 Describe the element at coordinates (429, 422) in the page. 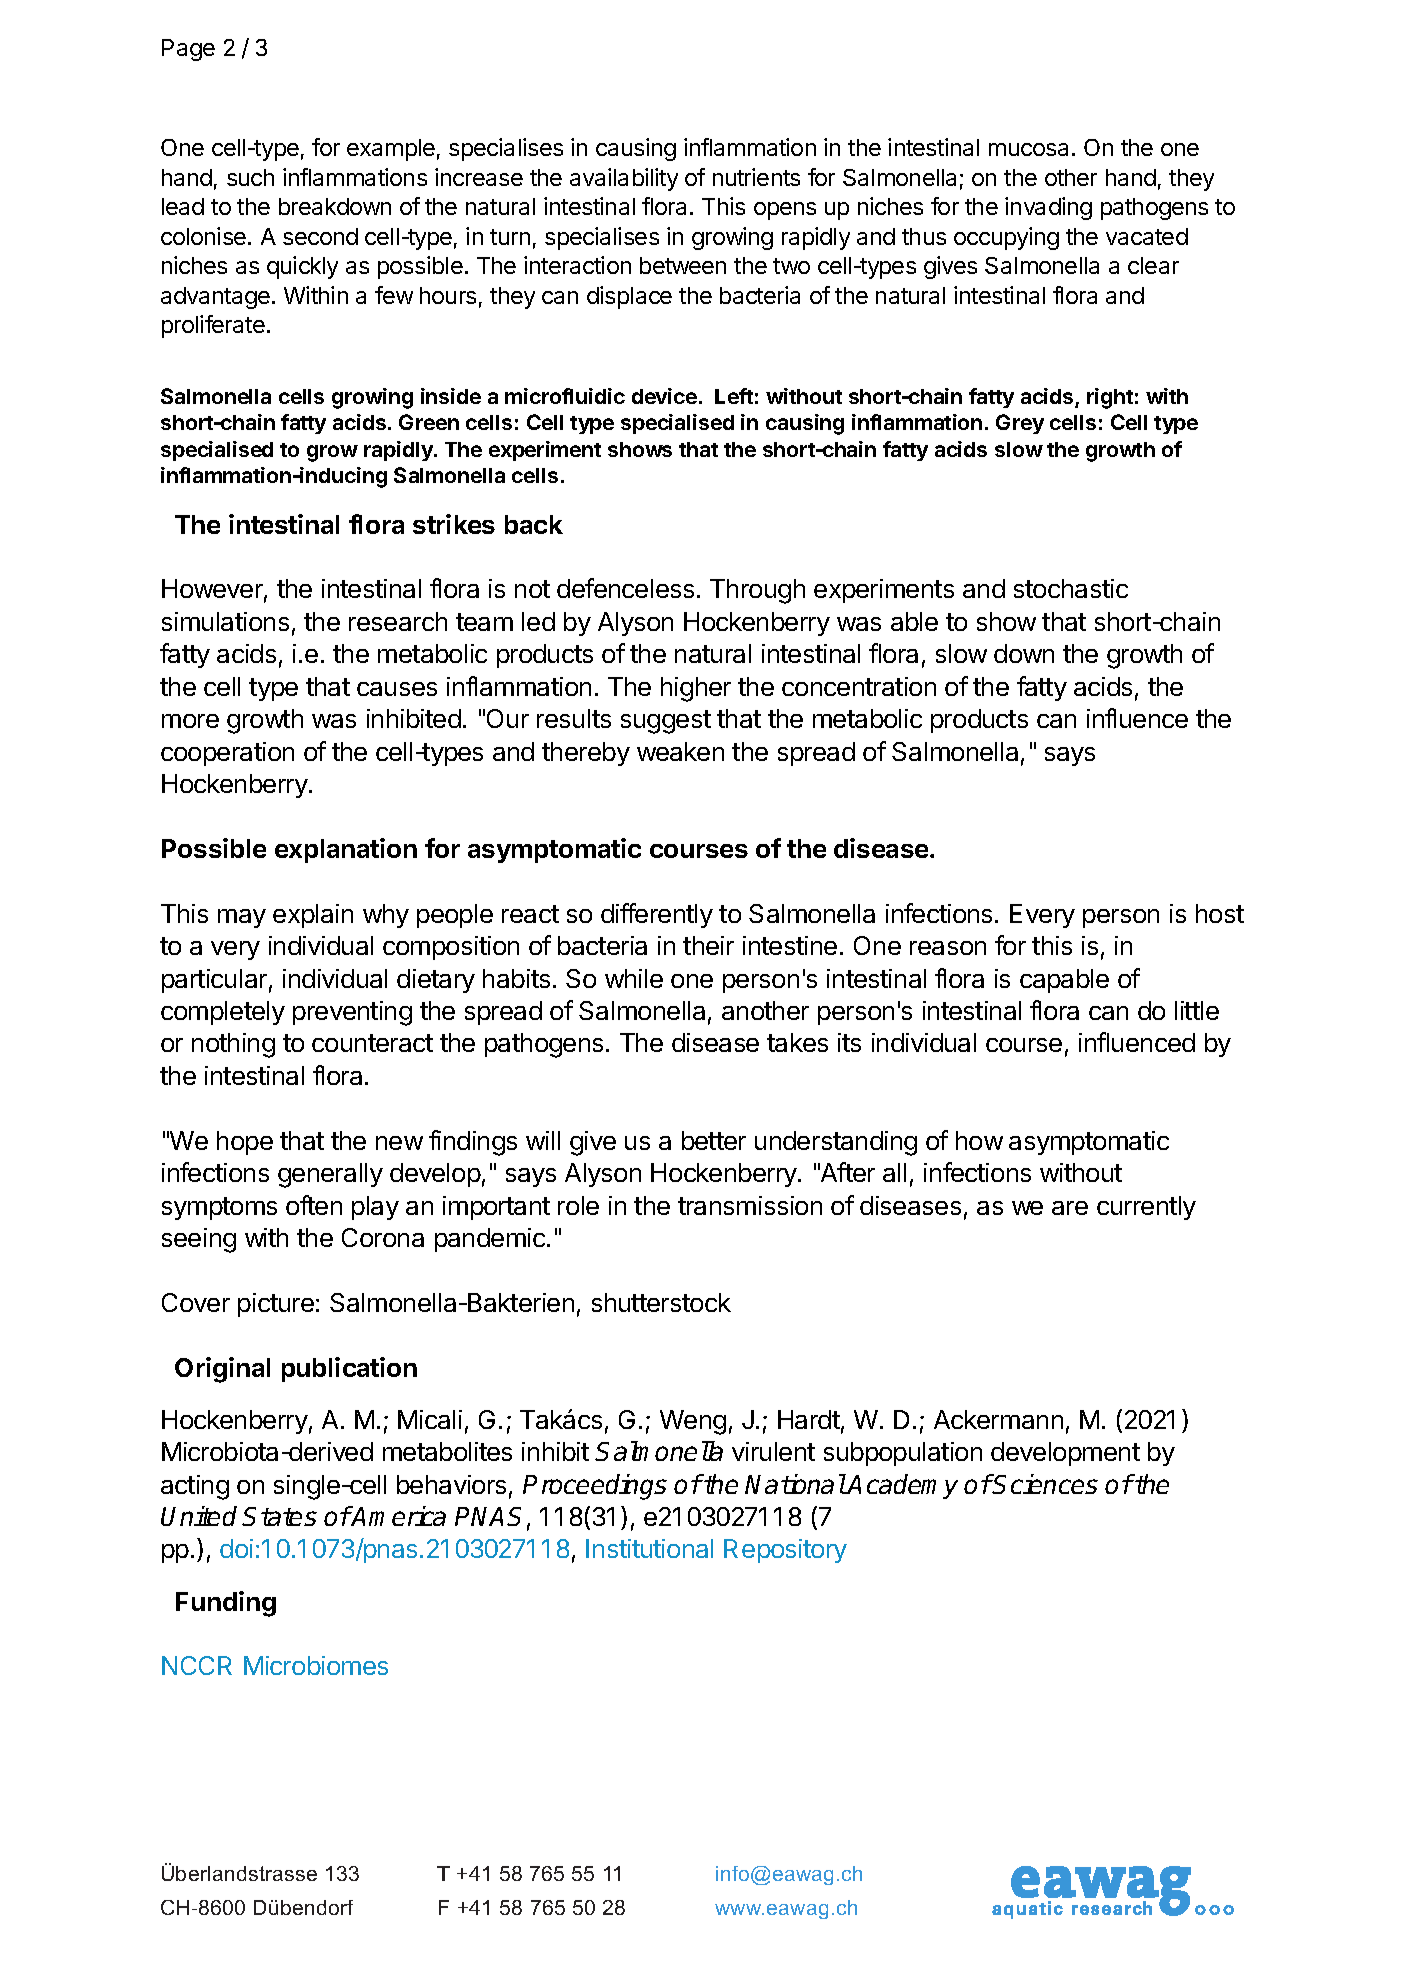

I see `Green` at that location.
